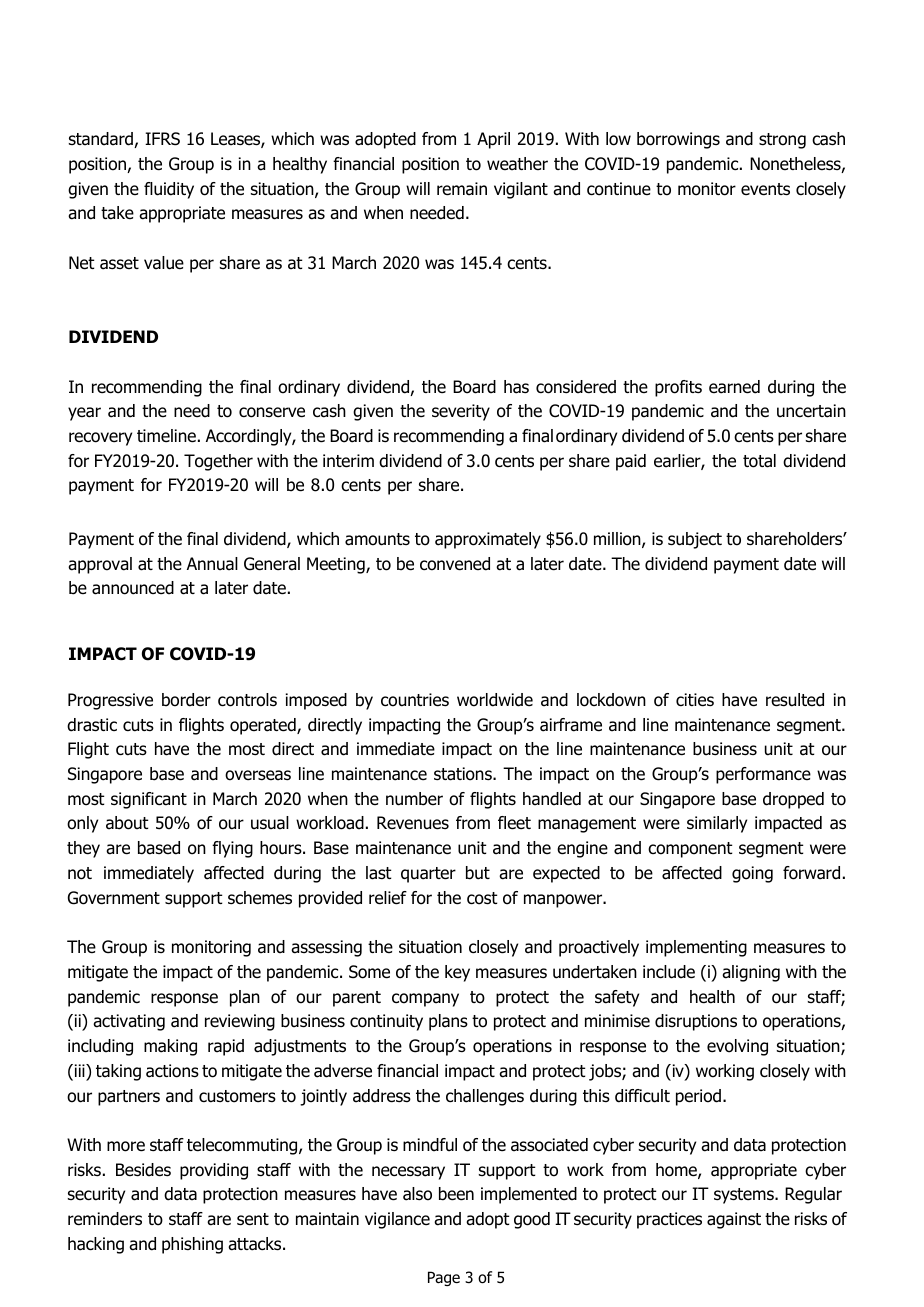 This page has height=1307, width=924. Describe the element at coordinates (212, 564) in the page. I see `Annual` at that location.
